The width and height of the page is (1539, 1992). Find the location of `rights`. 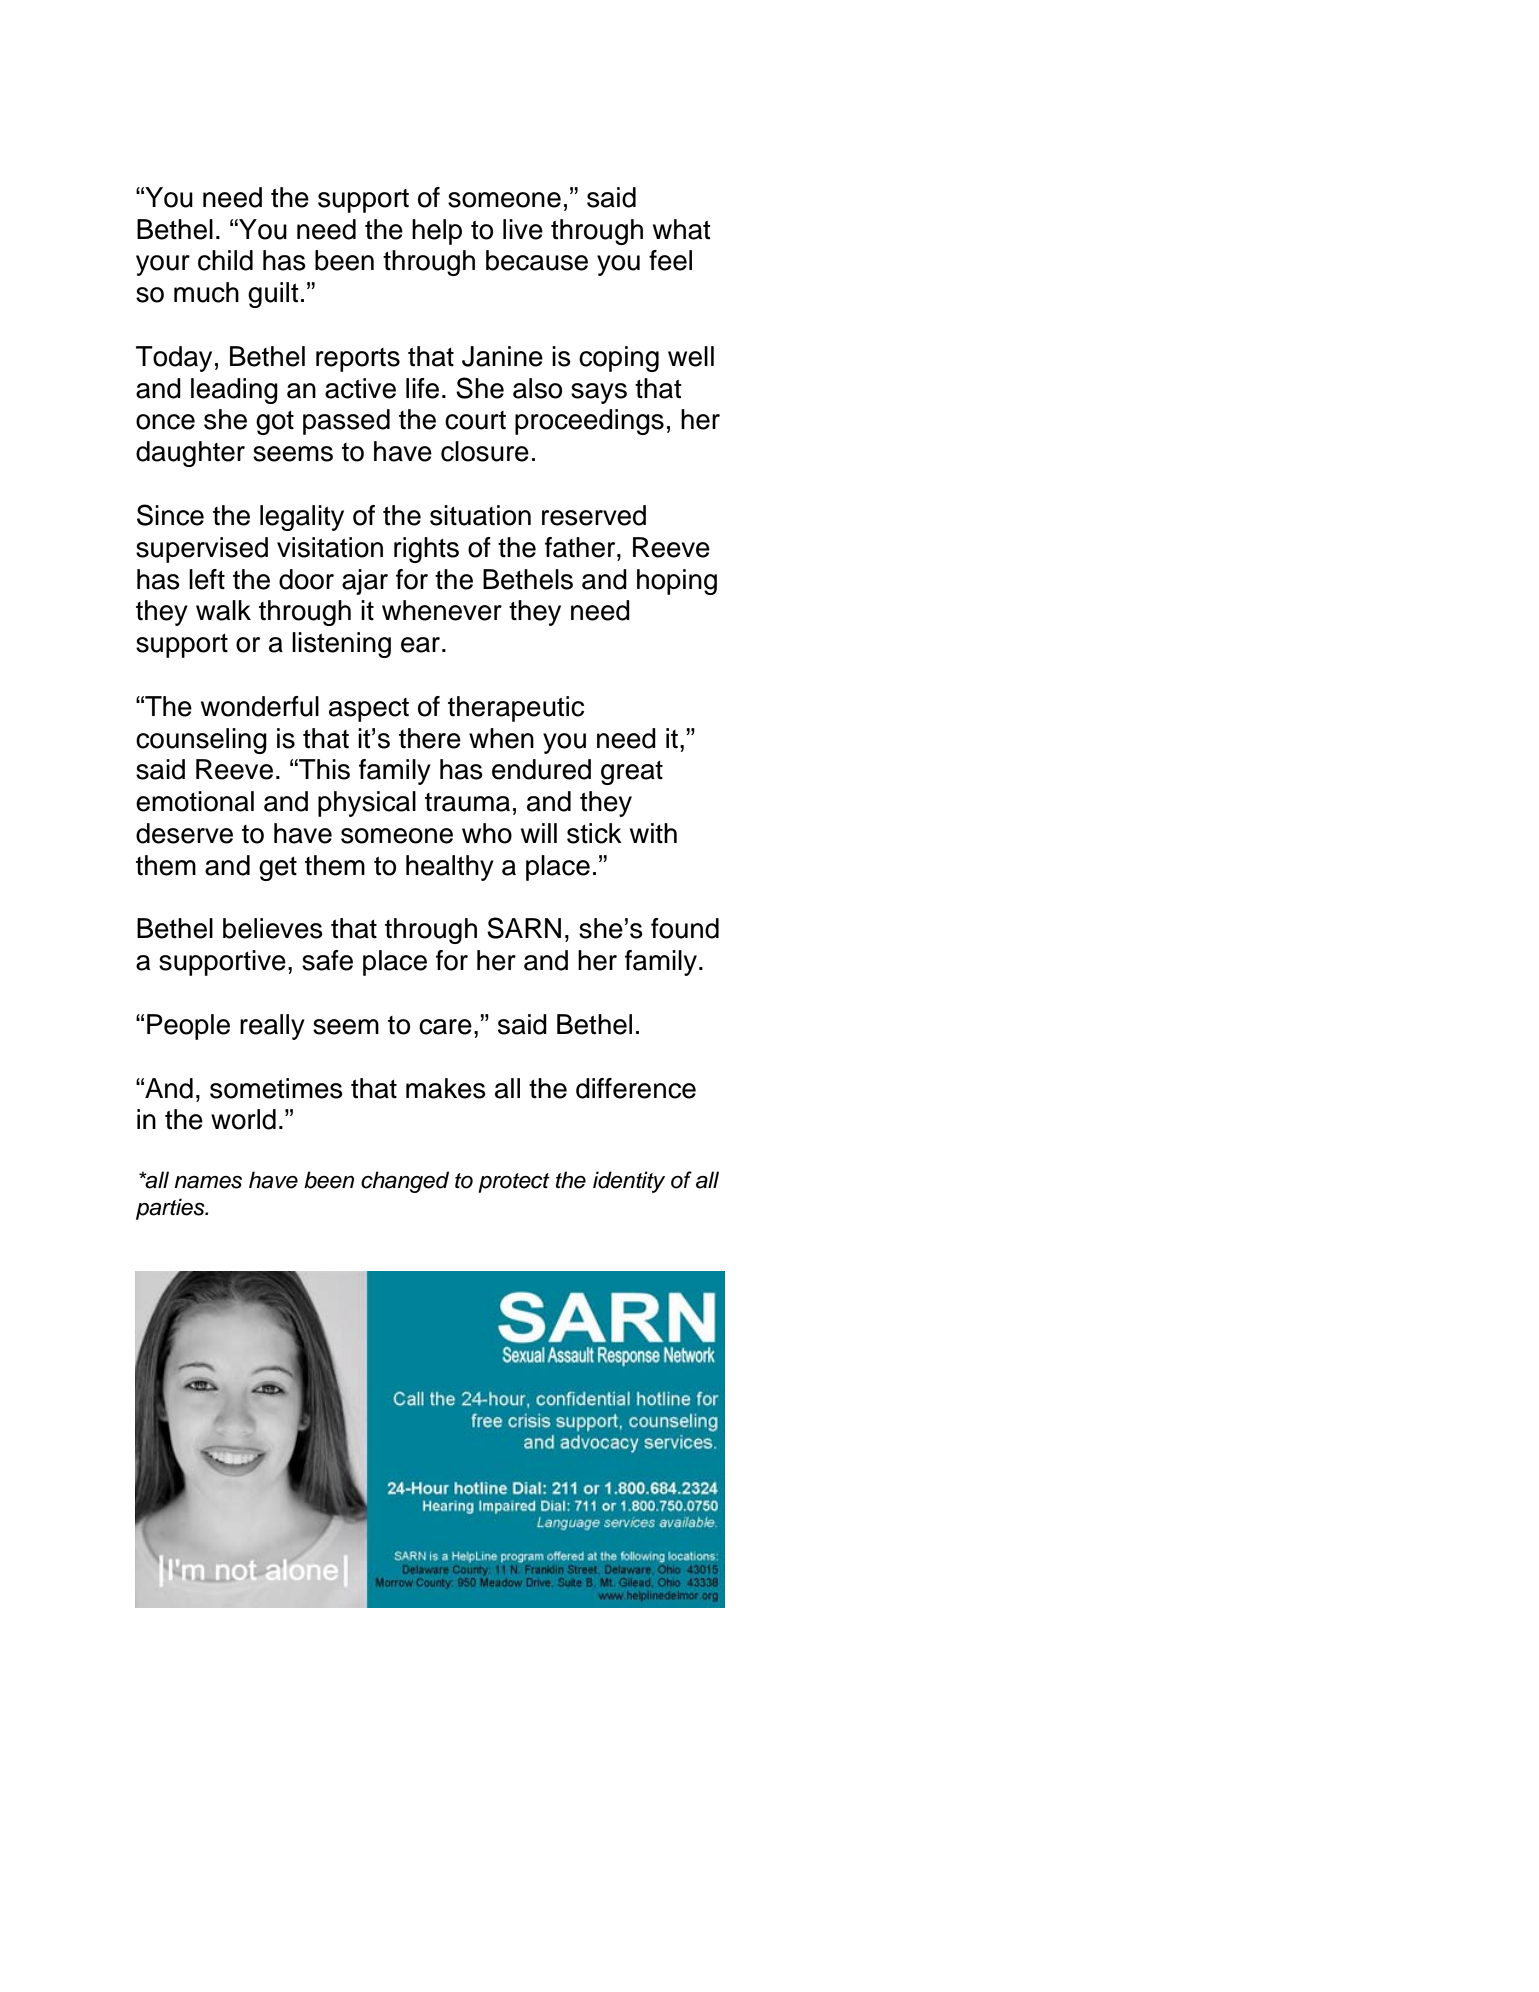

rights is located at coordinates (426, 550).
